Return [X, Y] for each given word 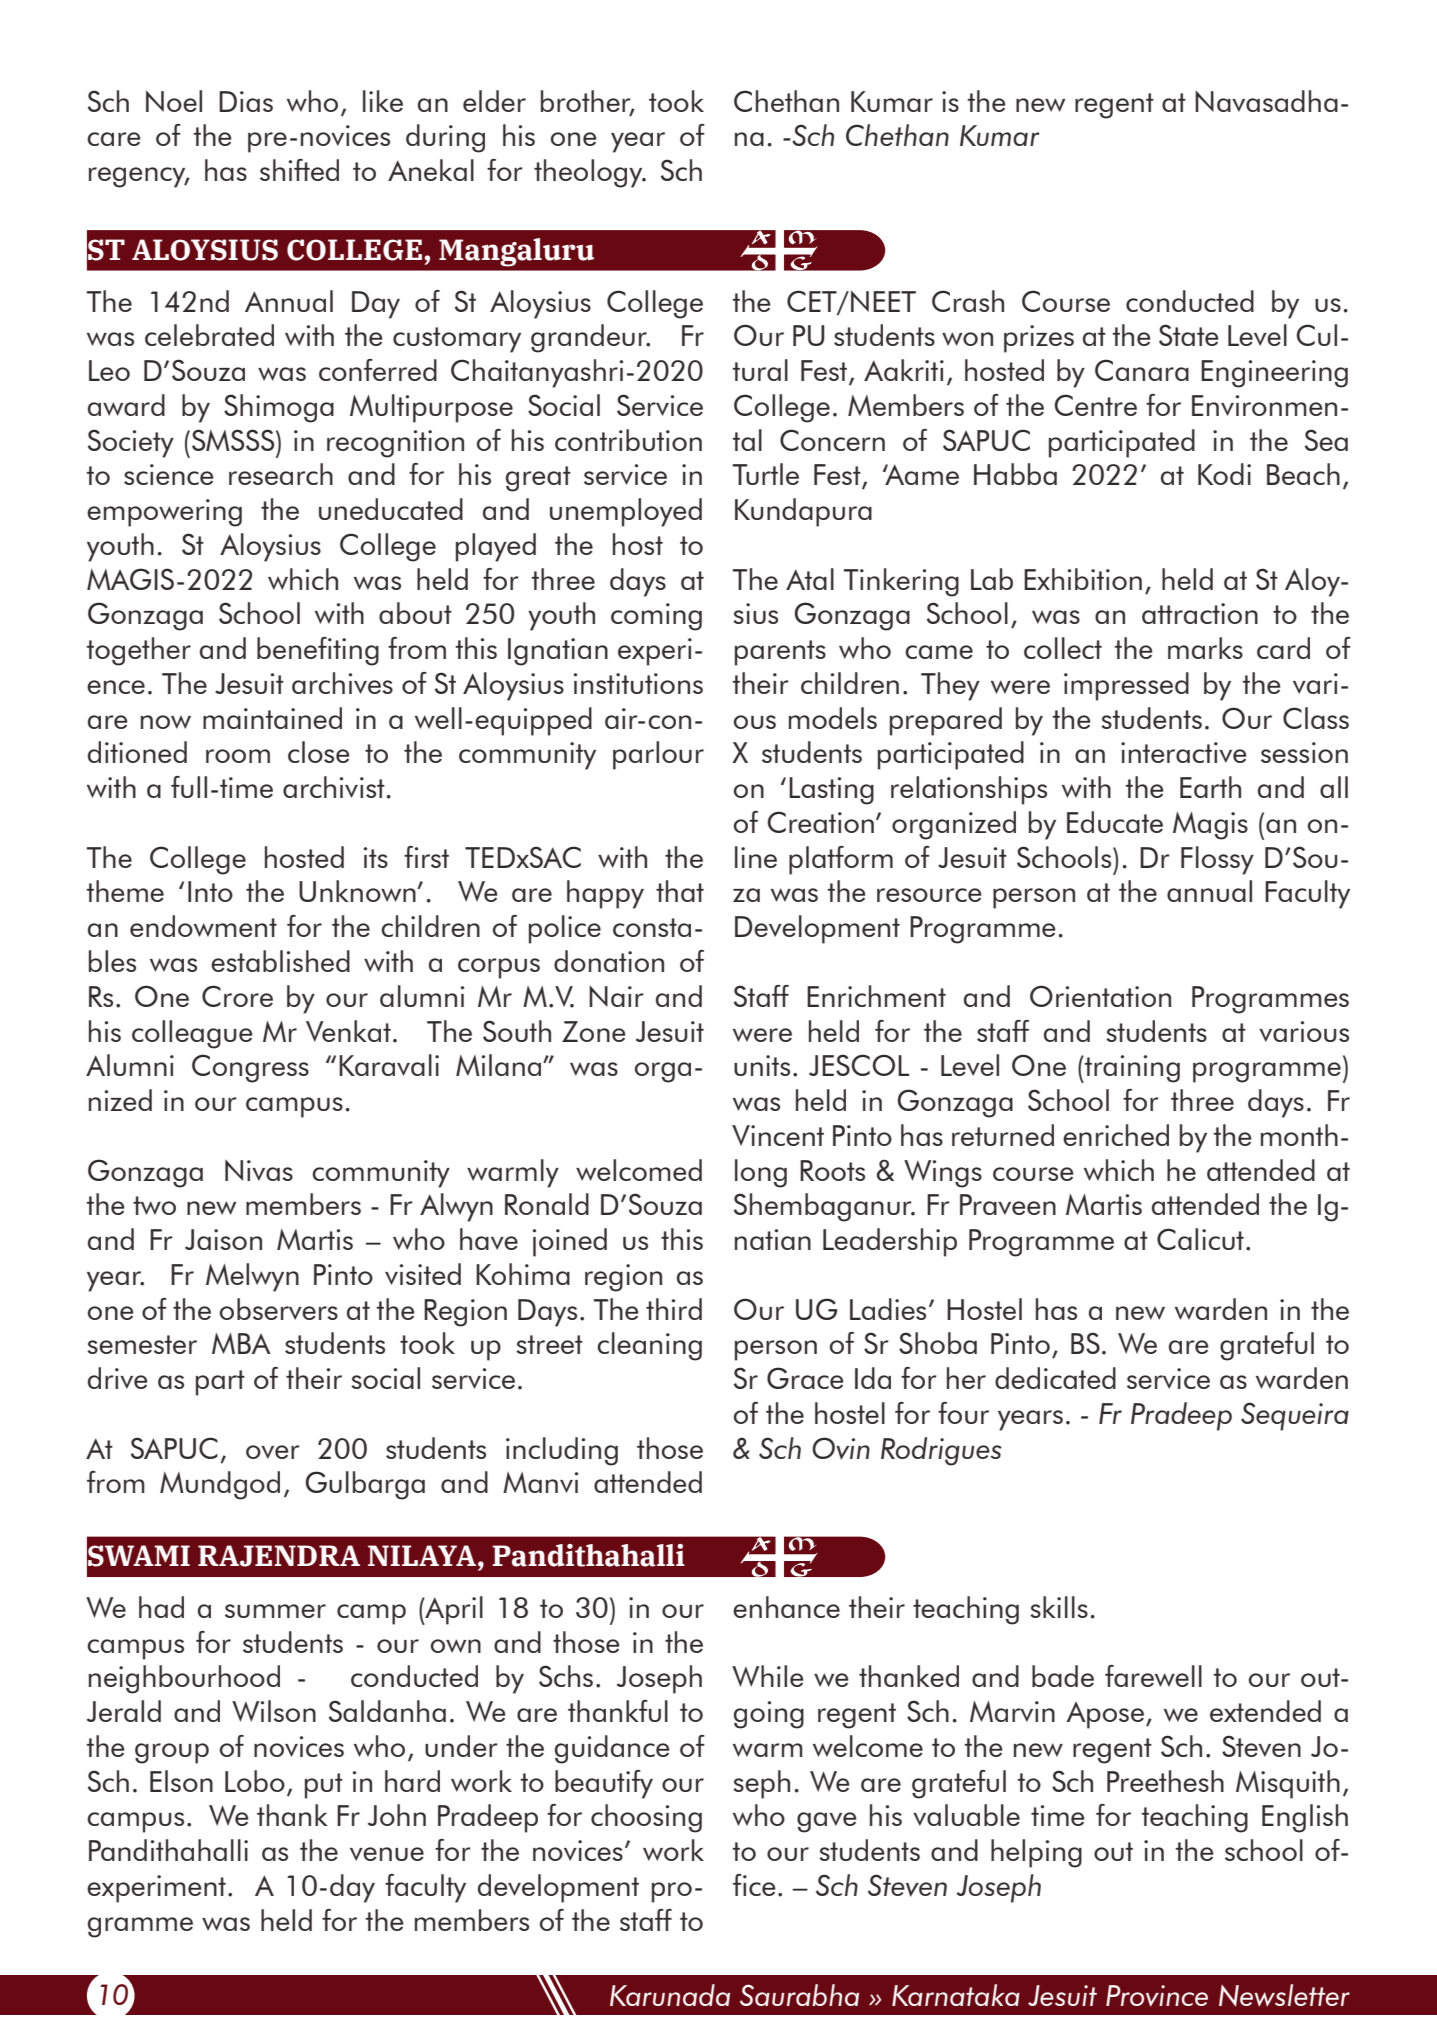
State [1188, 335]
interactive [1183, 752]
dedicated [1055, 1378]
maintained [272, 718]
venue [387, 1854]
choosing [646, 1818]
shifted [299, 170]
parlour [658, 755]
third [674, 1309]
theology [589, 173]
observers [279, 1309]
